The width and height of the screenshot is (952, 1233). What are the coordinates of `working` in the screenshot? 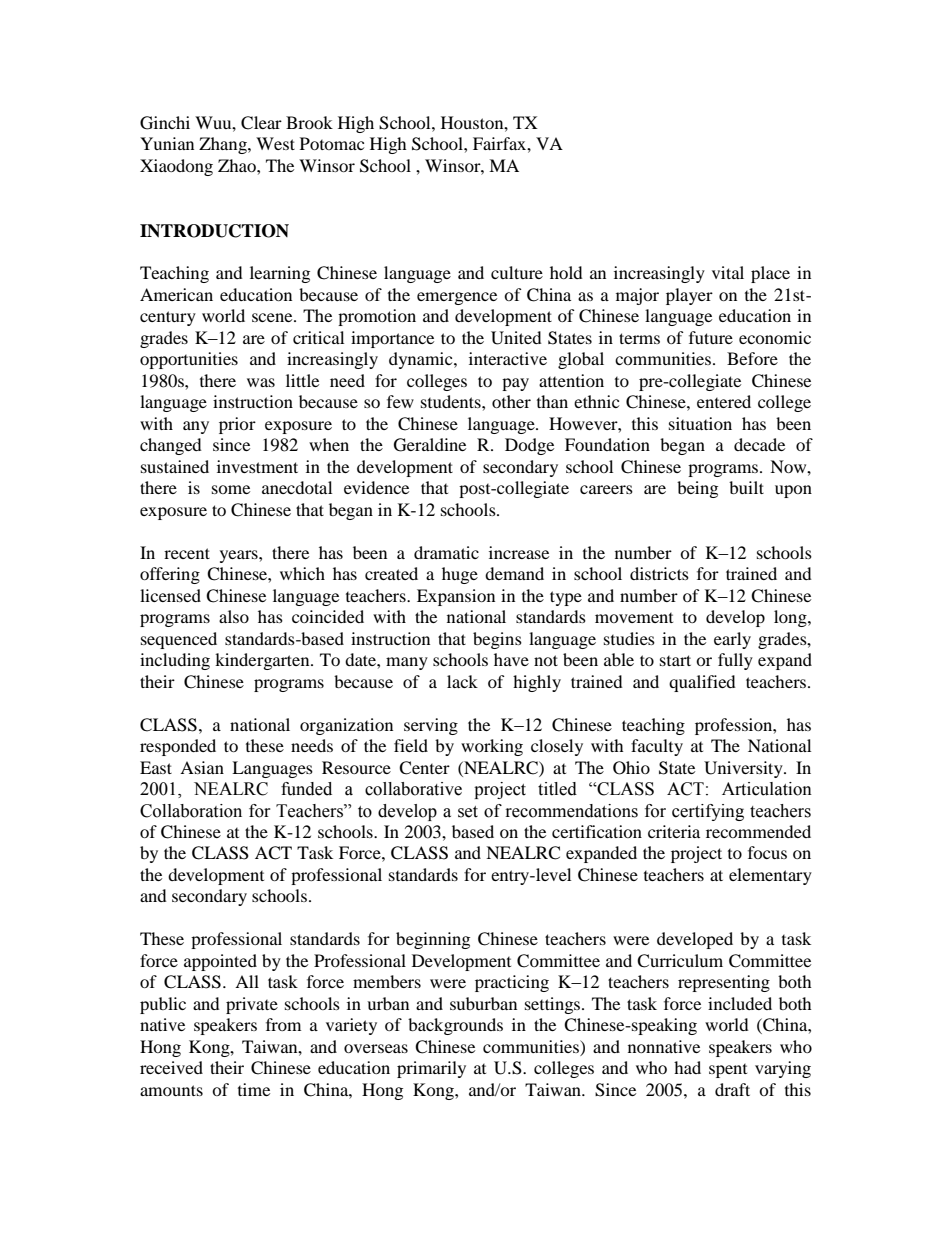 It's located at (492, 747).
